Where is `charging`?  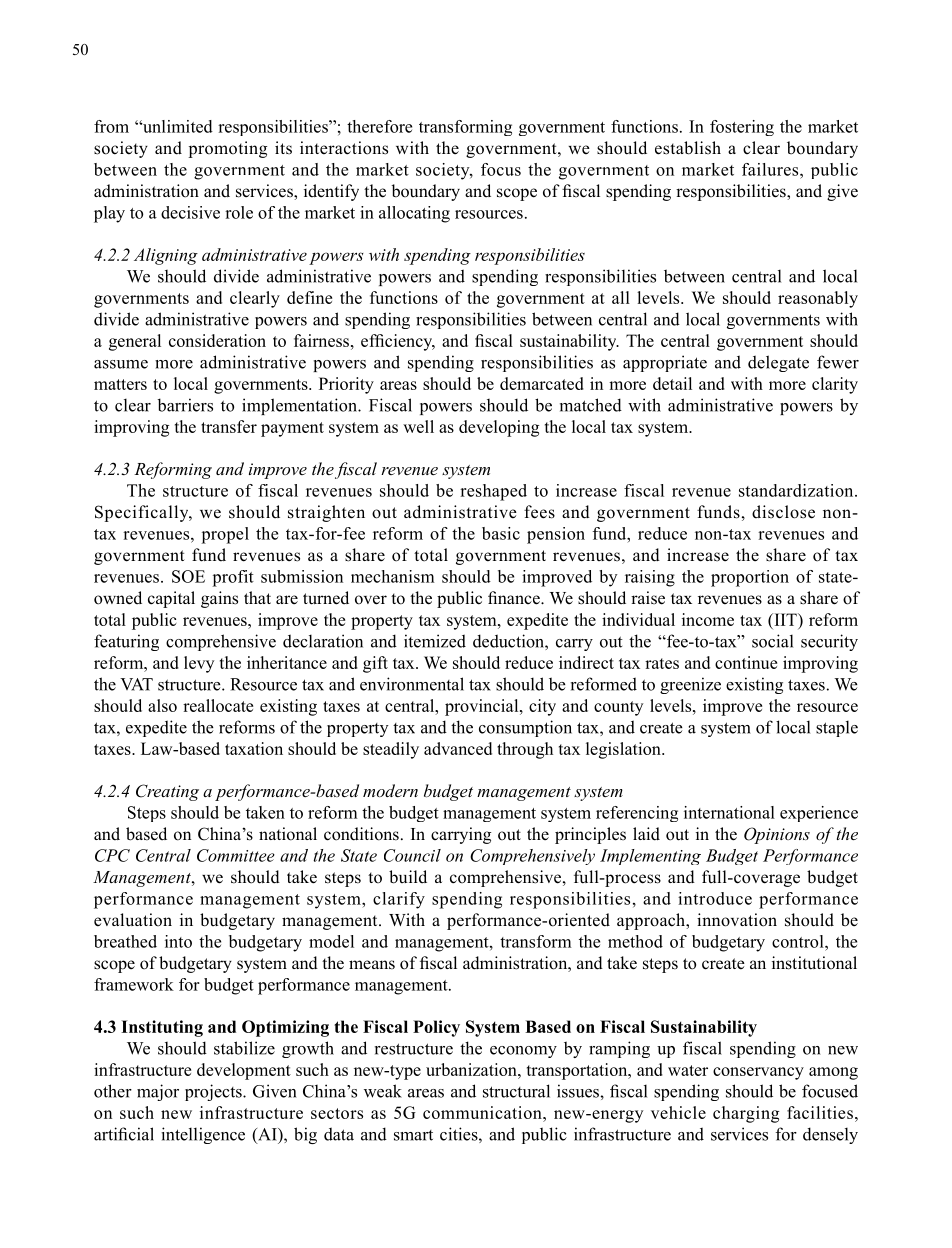 charging is located at coordinates (746, 1114).
